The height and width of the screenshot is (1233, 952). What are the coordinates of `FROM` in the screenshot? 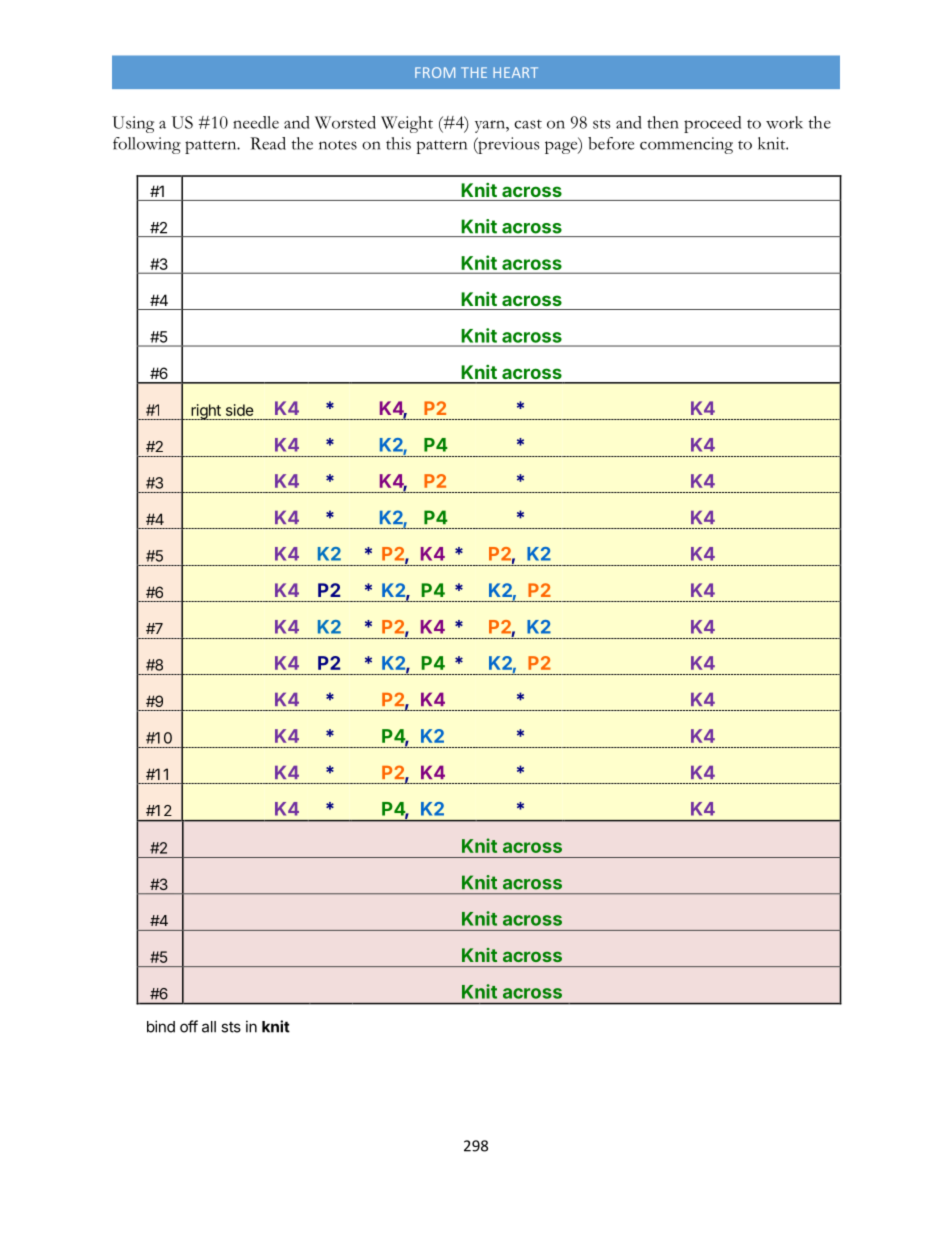 It's located at (435, 72).
